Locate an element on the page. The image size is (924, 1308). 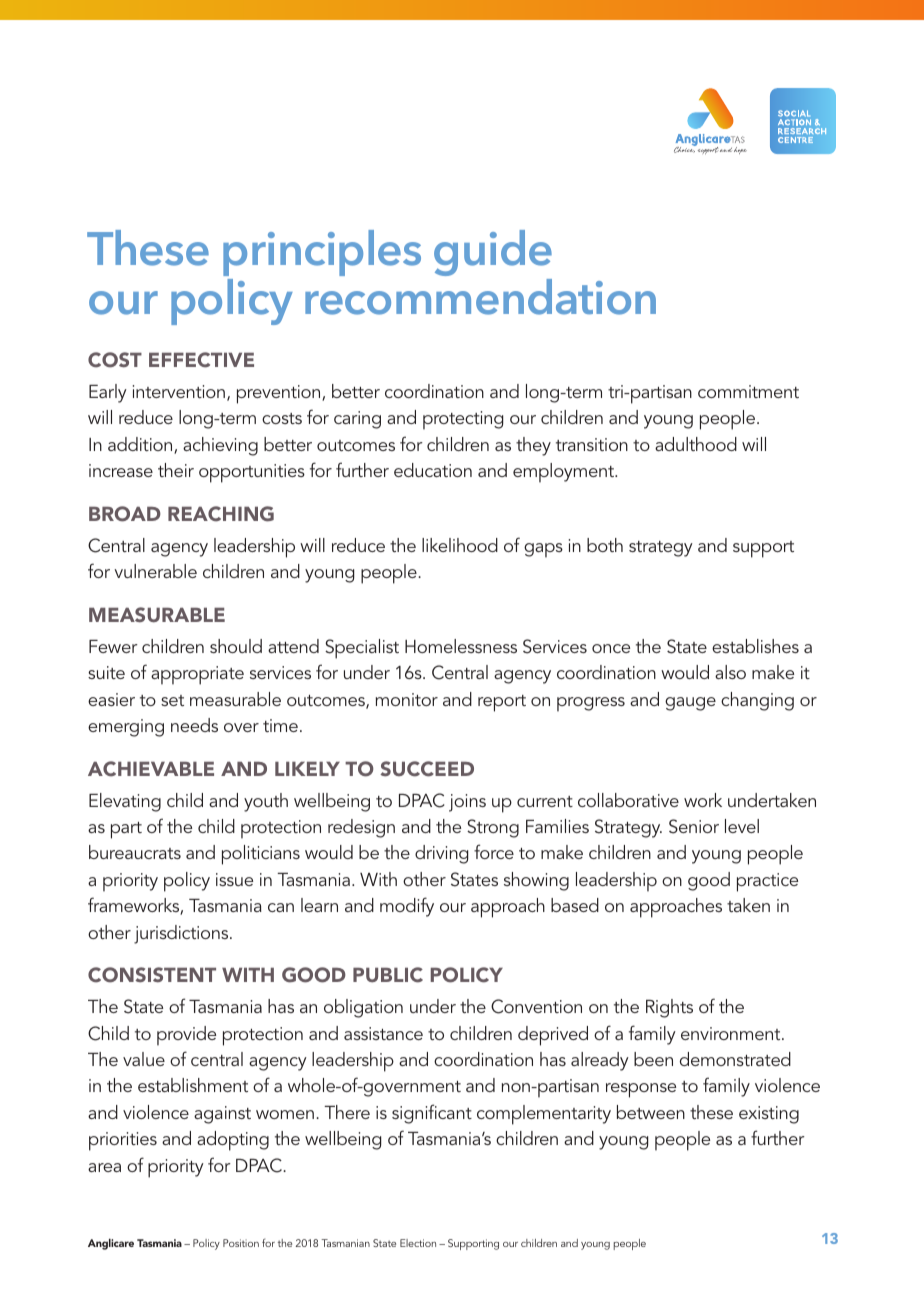
likelihood is located at coordinates (460, 545).
